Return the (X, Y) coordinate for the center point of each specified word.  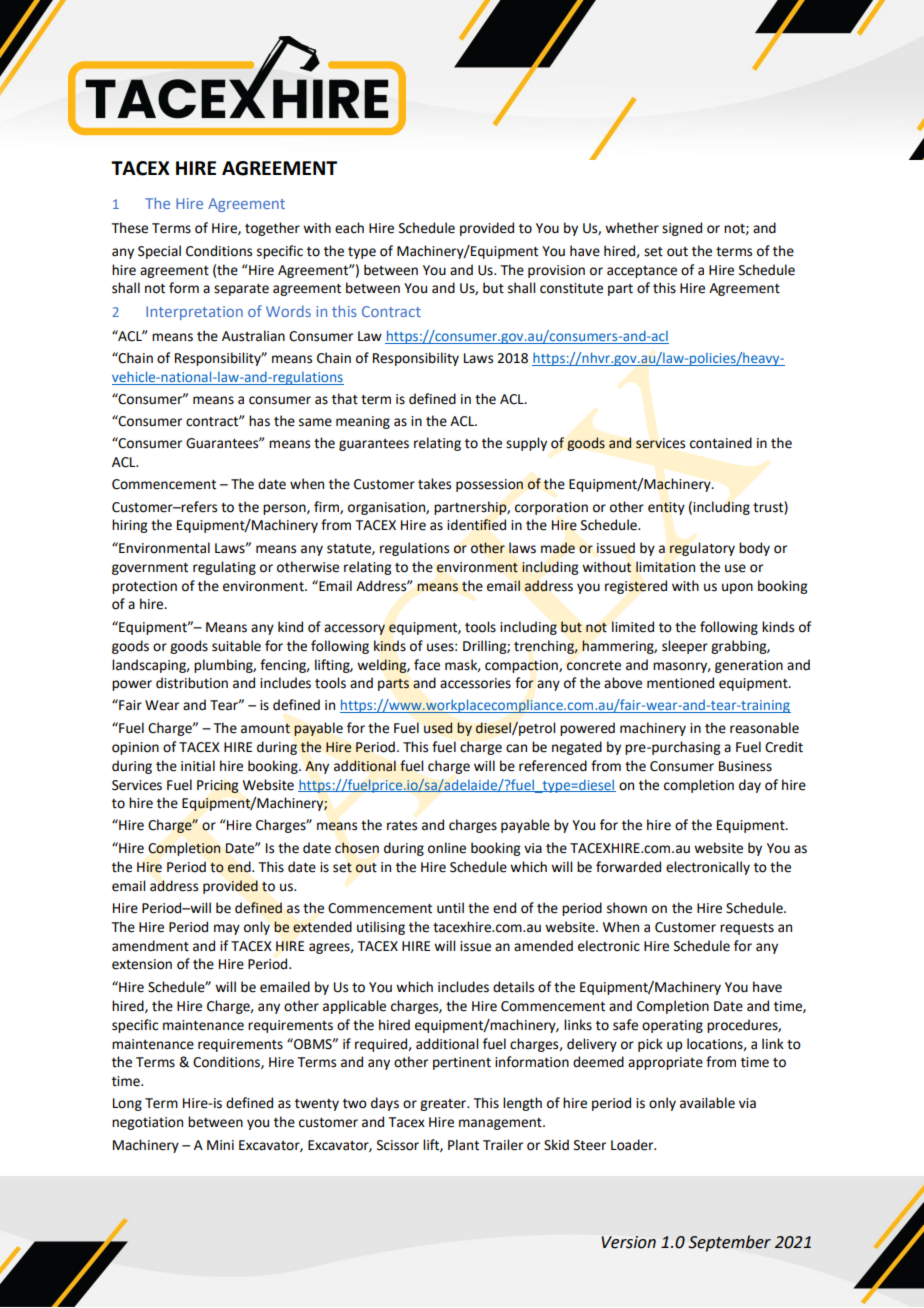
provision (556, 271)
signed (682, 229)
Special (159, 252)
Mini (220, 1145)
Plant (463, 1145)
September (729, 1243)
